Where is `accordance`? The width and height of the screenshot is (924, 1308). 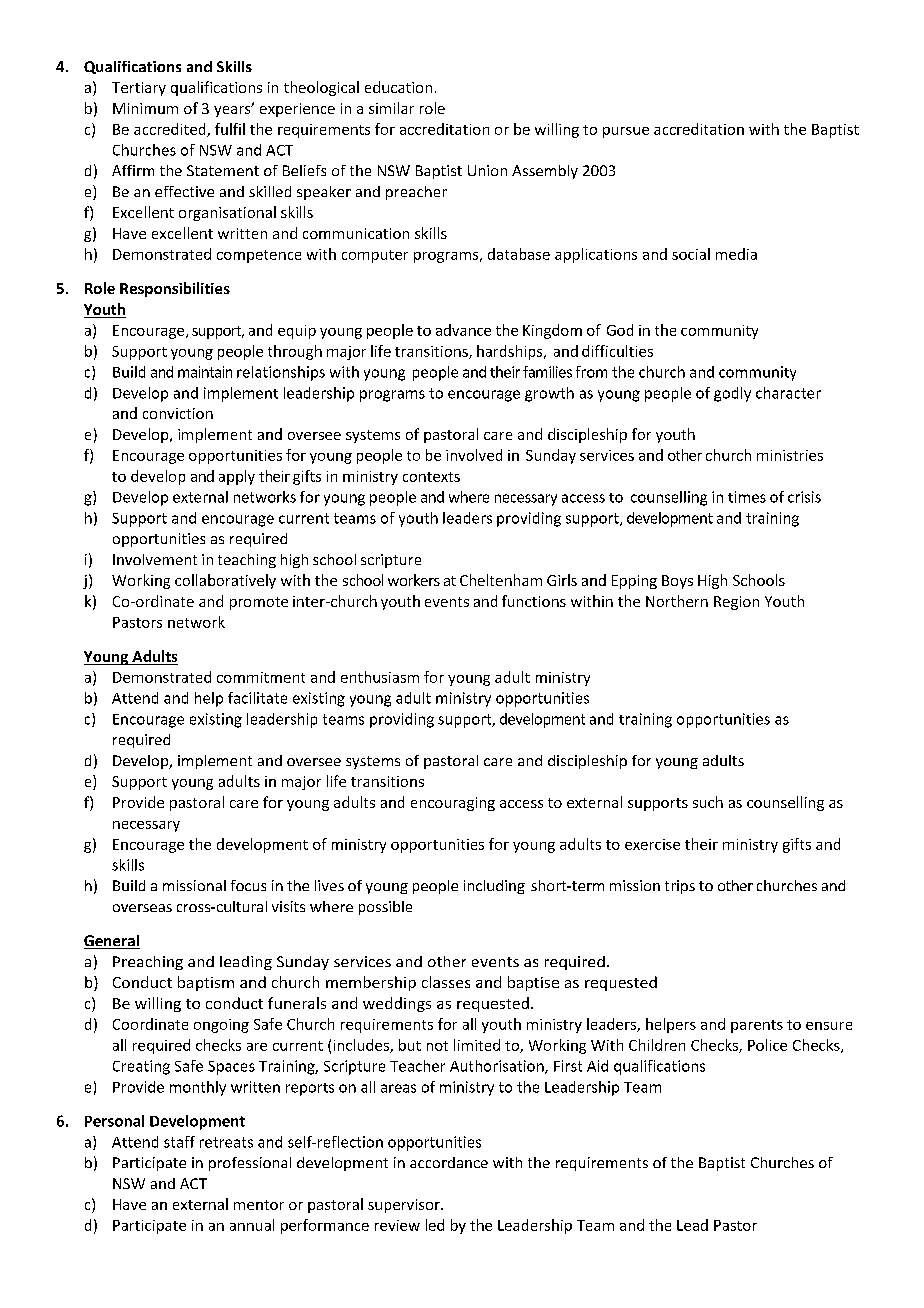
accordance is located at coordinates (449, 1162).
